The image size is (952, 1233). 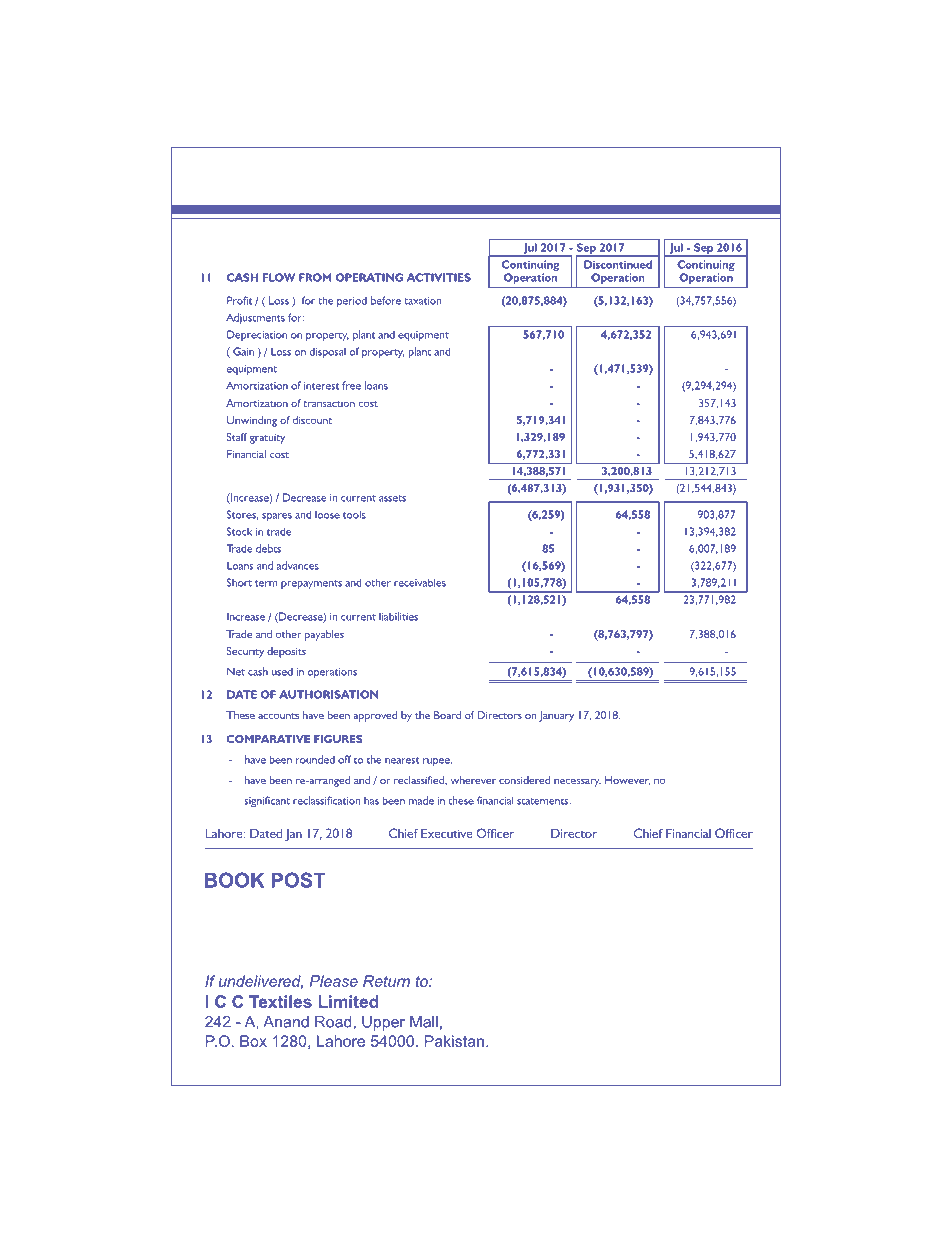 What do you see at coordinates (421, 800) in the screenshot?
I see `made` at bounding box center [421, 800].
